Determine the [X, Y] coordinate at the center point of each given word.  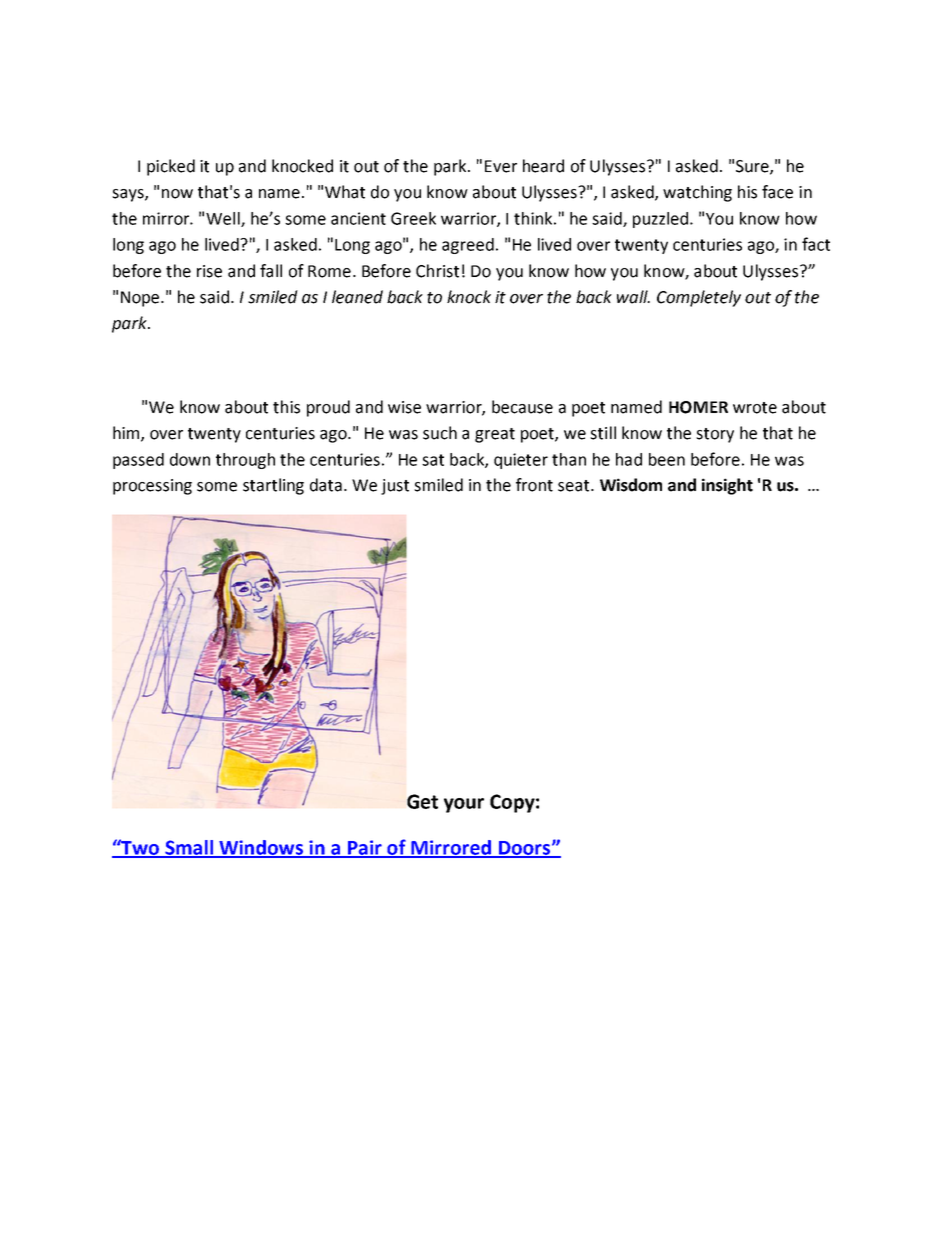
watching [697, 193]
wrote [755, 408]
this [286, 407]
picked [171, 167]
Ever [501, 166]
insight [727, 486]
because [522, 407]
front [534, 485]
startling [273, 486]
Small [189, 848]
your [464, 805]
